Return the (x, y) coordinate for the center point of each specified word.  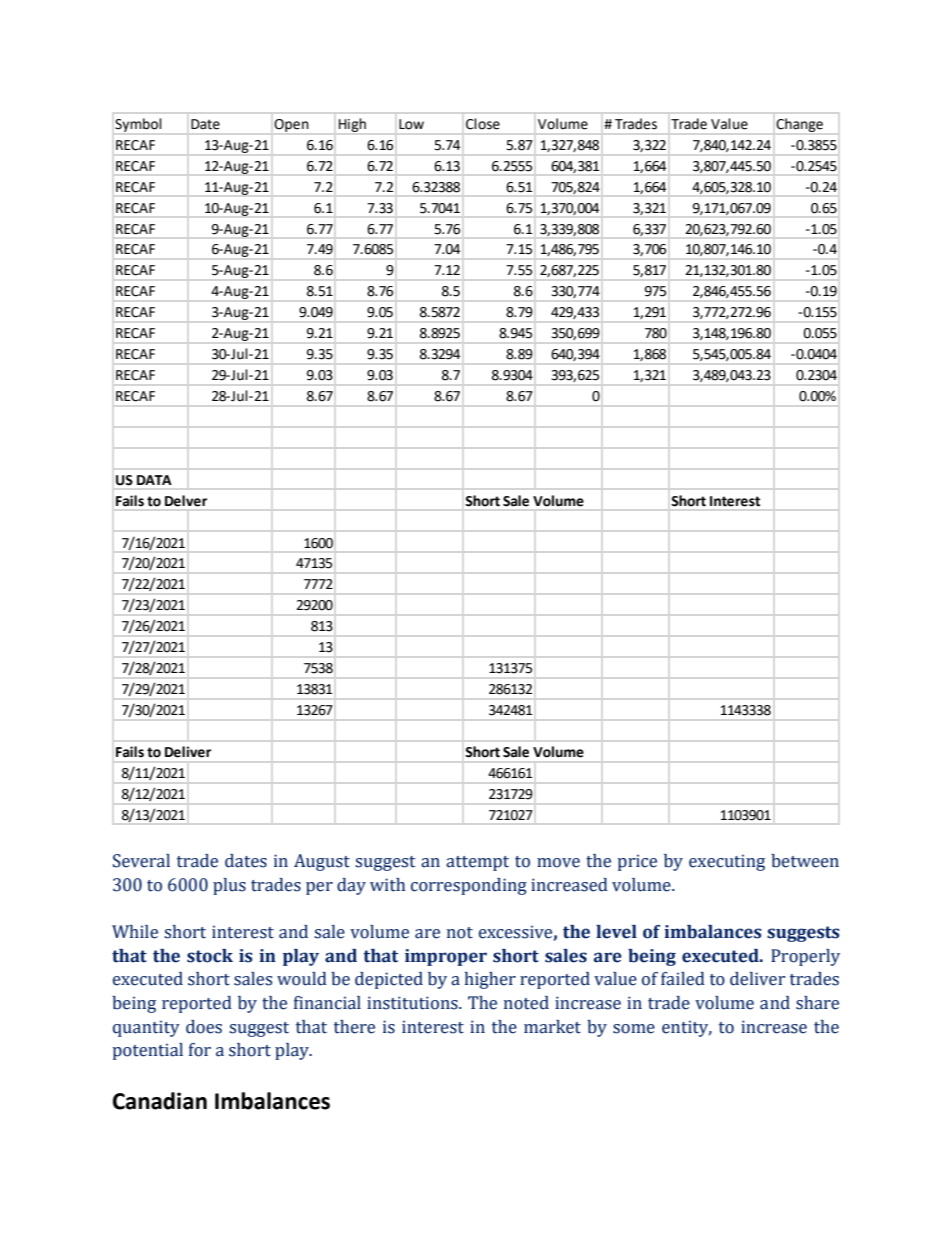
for (200, 1050)
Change (799, 125)
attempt (477, 863)
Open (291, 125)
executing (727, 862)
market (552, 1027)
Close (483, 124)
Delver (186, 501)
